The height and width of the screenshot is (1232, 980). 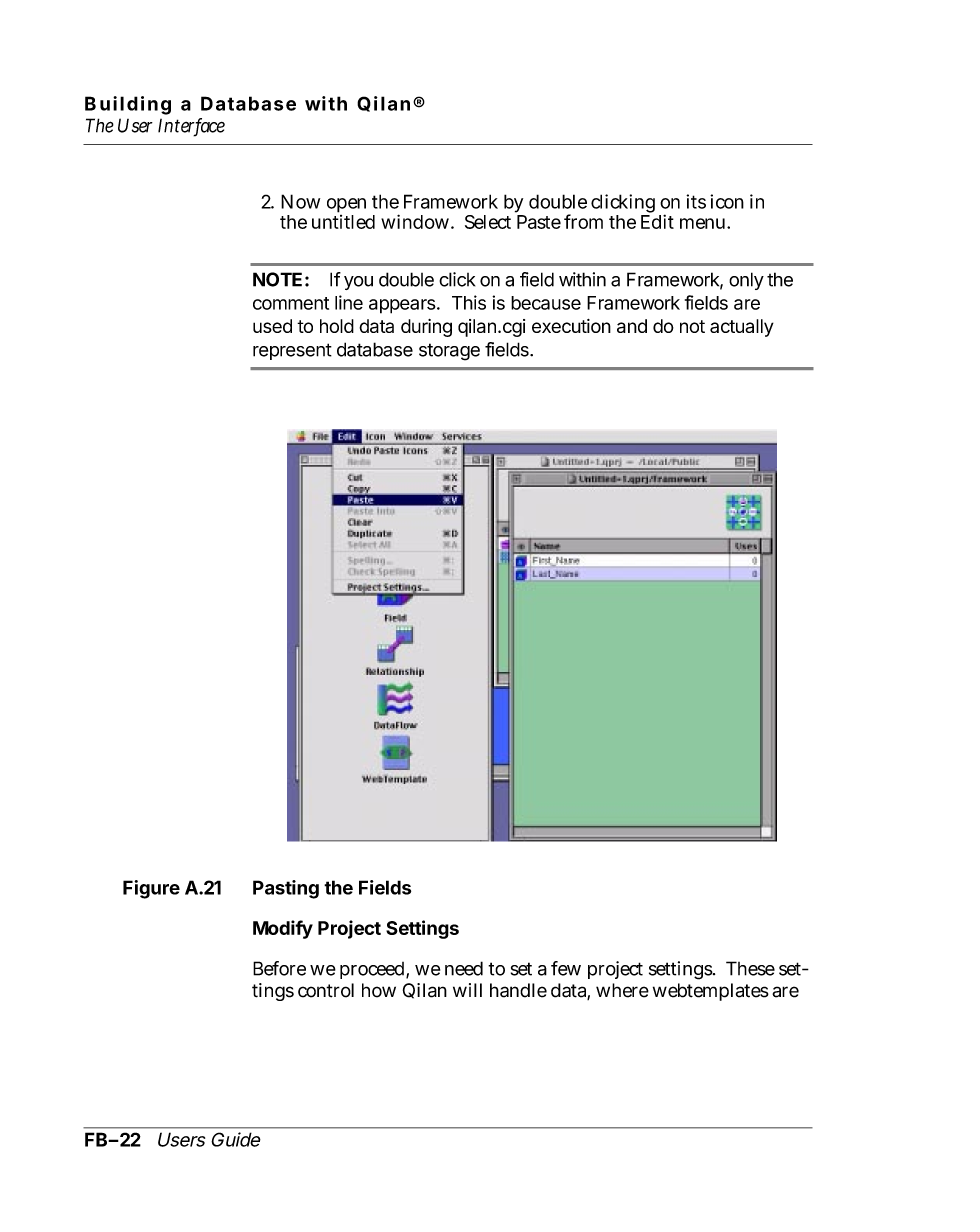 I want to click on Before, so click(x=279, y=968).
